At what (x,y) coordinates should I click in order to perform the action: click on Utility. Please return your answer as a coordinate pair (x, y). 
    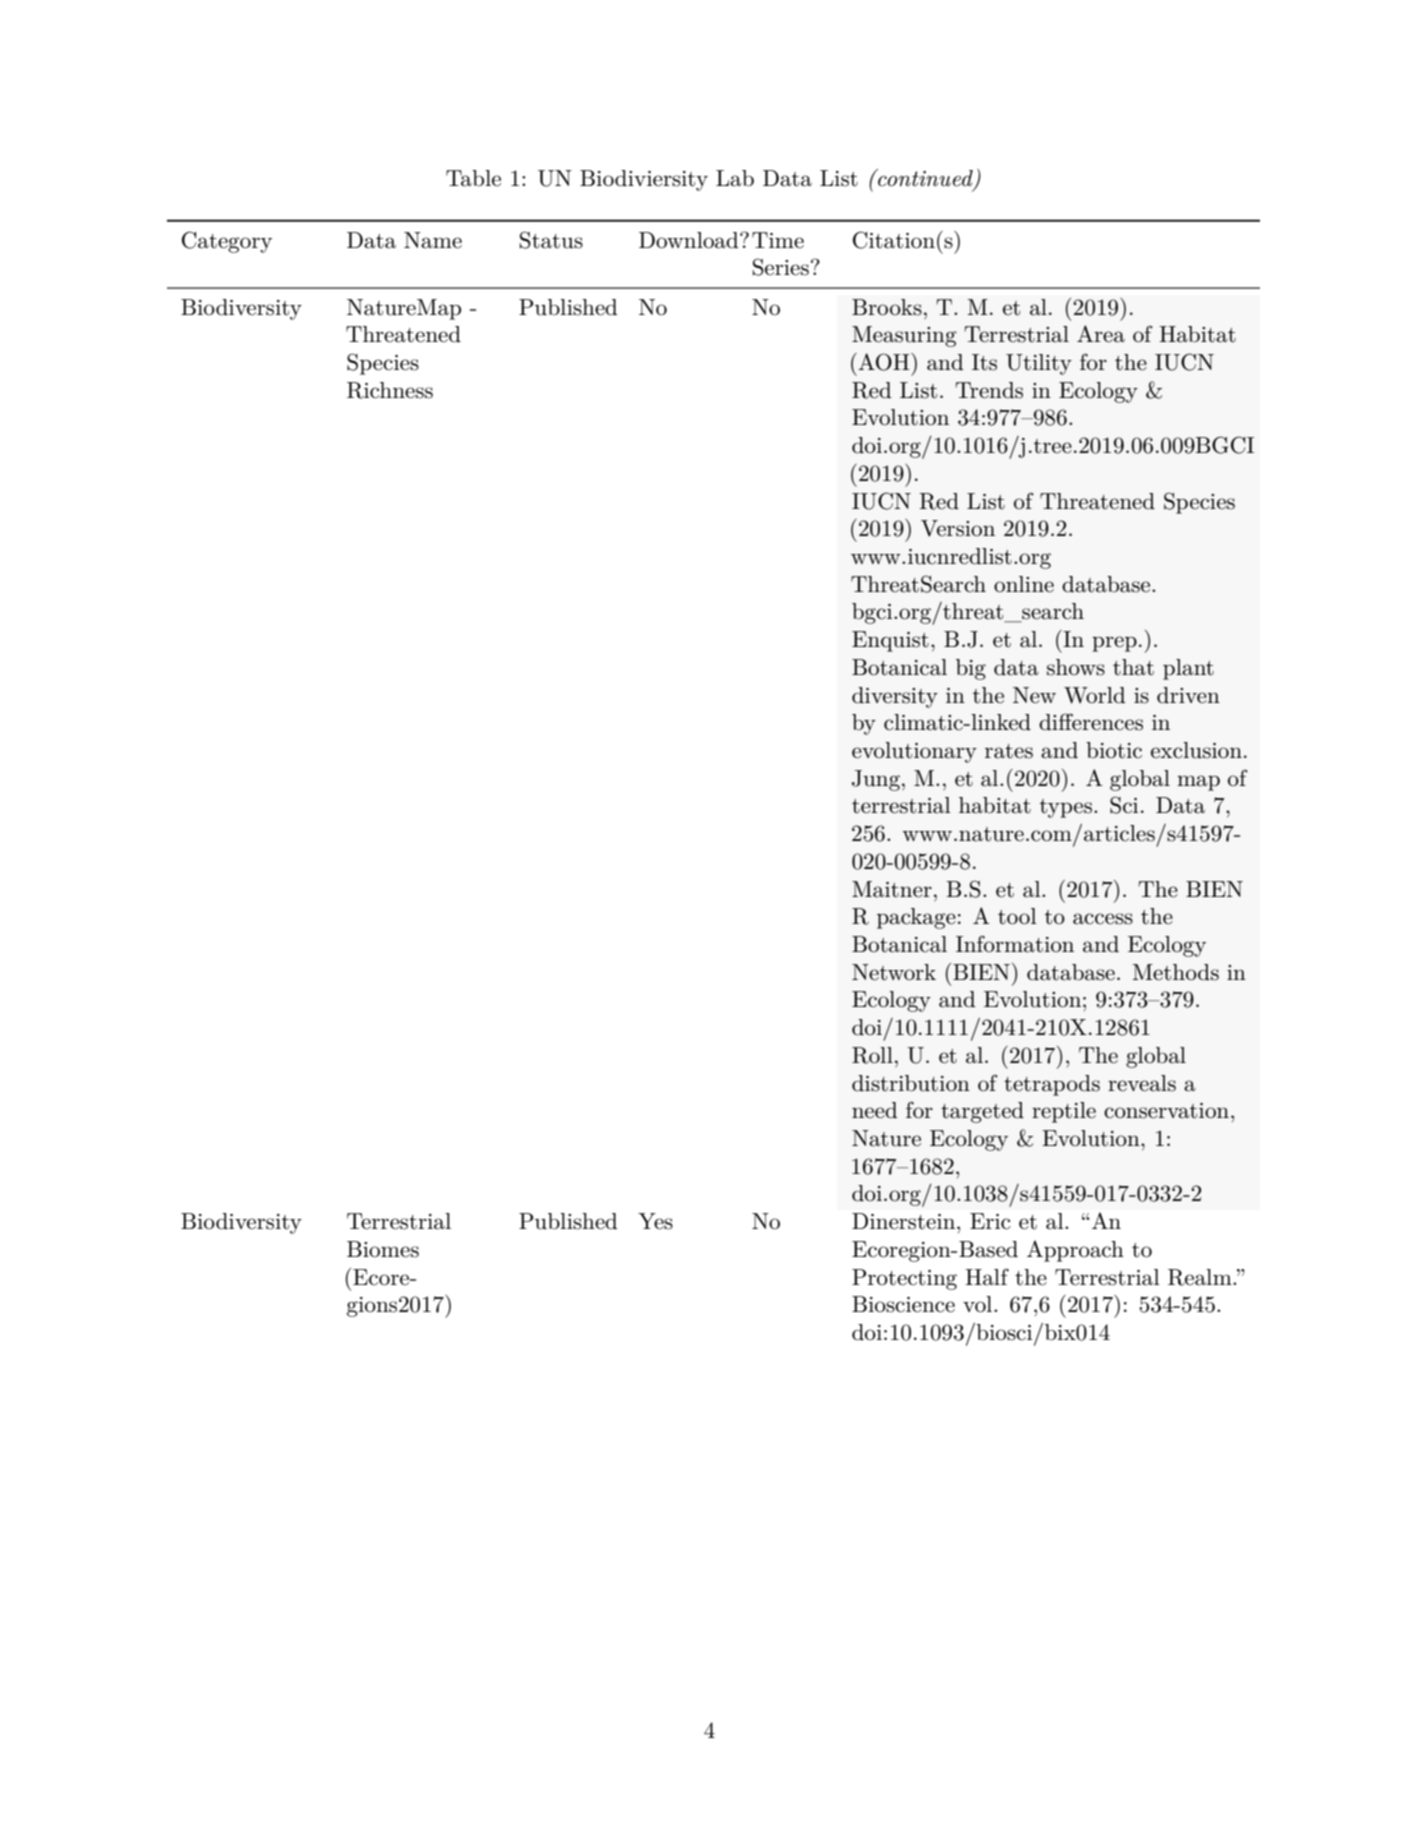
    Looking at the image, I should click on (1039, 364).
